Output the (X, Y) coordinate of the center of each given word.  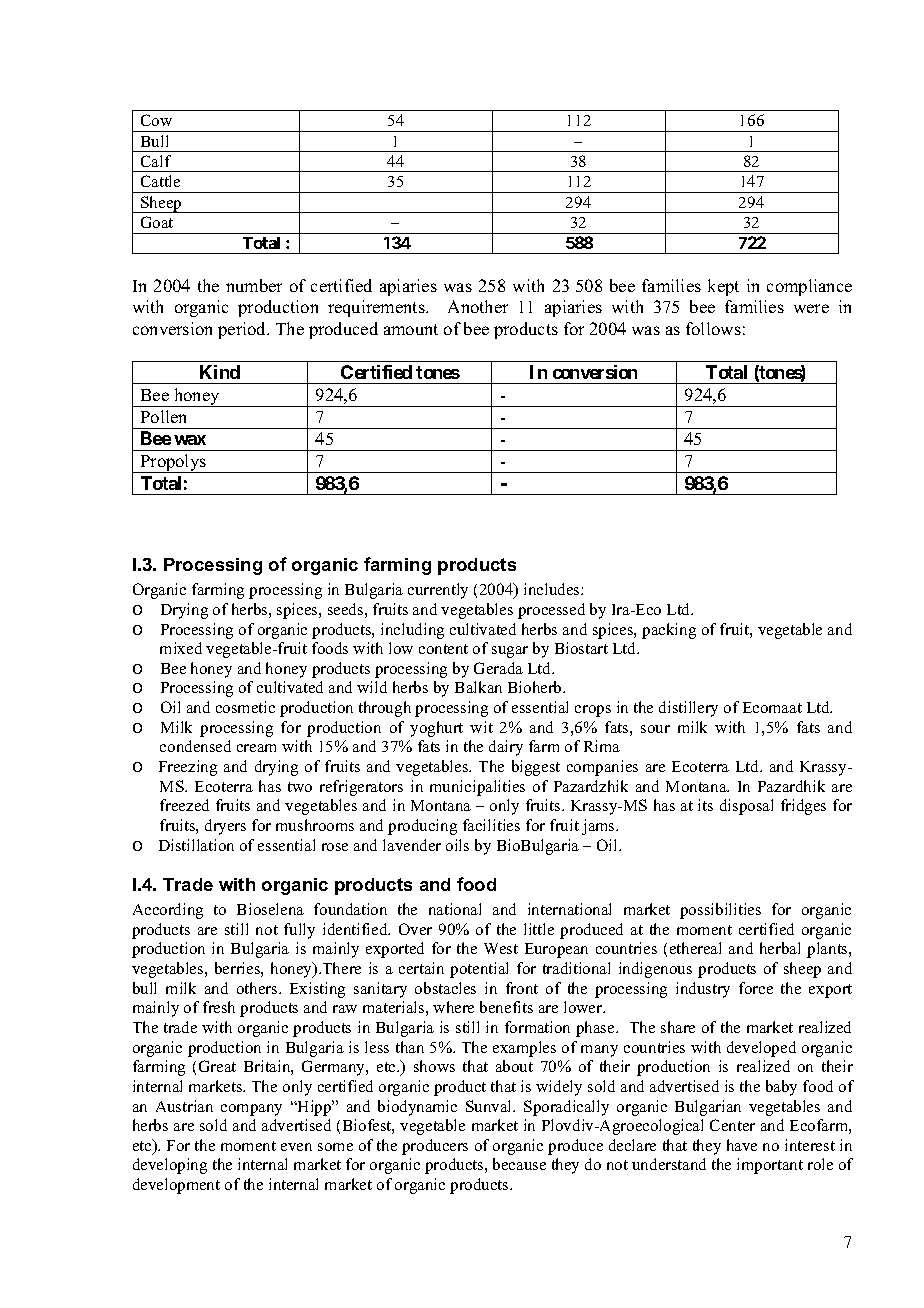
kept (723, 287)
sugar (510, 652)
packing (669, 631)
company (251, 1110)
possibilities (720, 911)
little (539, 929)
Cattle (160, 181)
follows (713, 328)
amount (411, 329)
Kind (220, 372)
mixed (181, 648)
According (168, 911)
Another (478, 306)
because (519, 1164)
